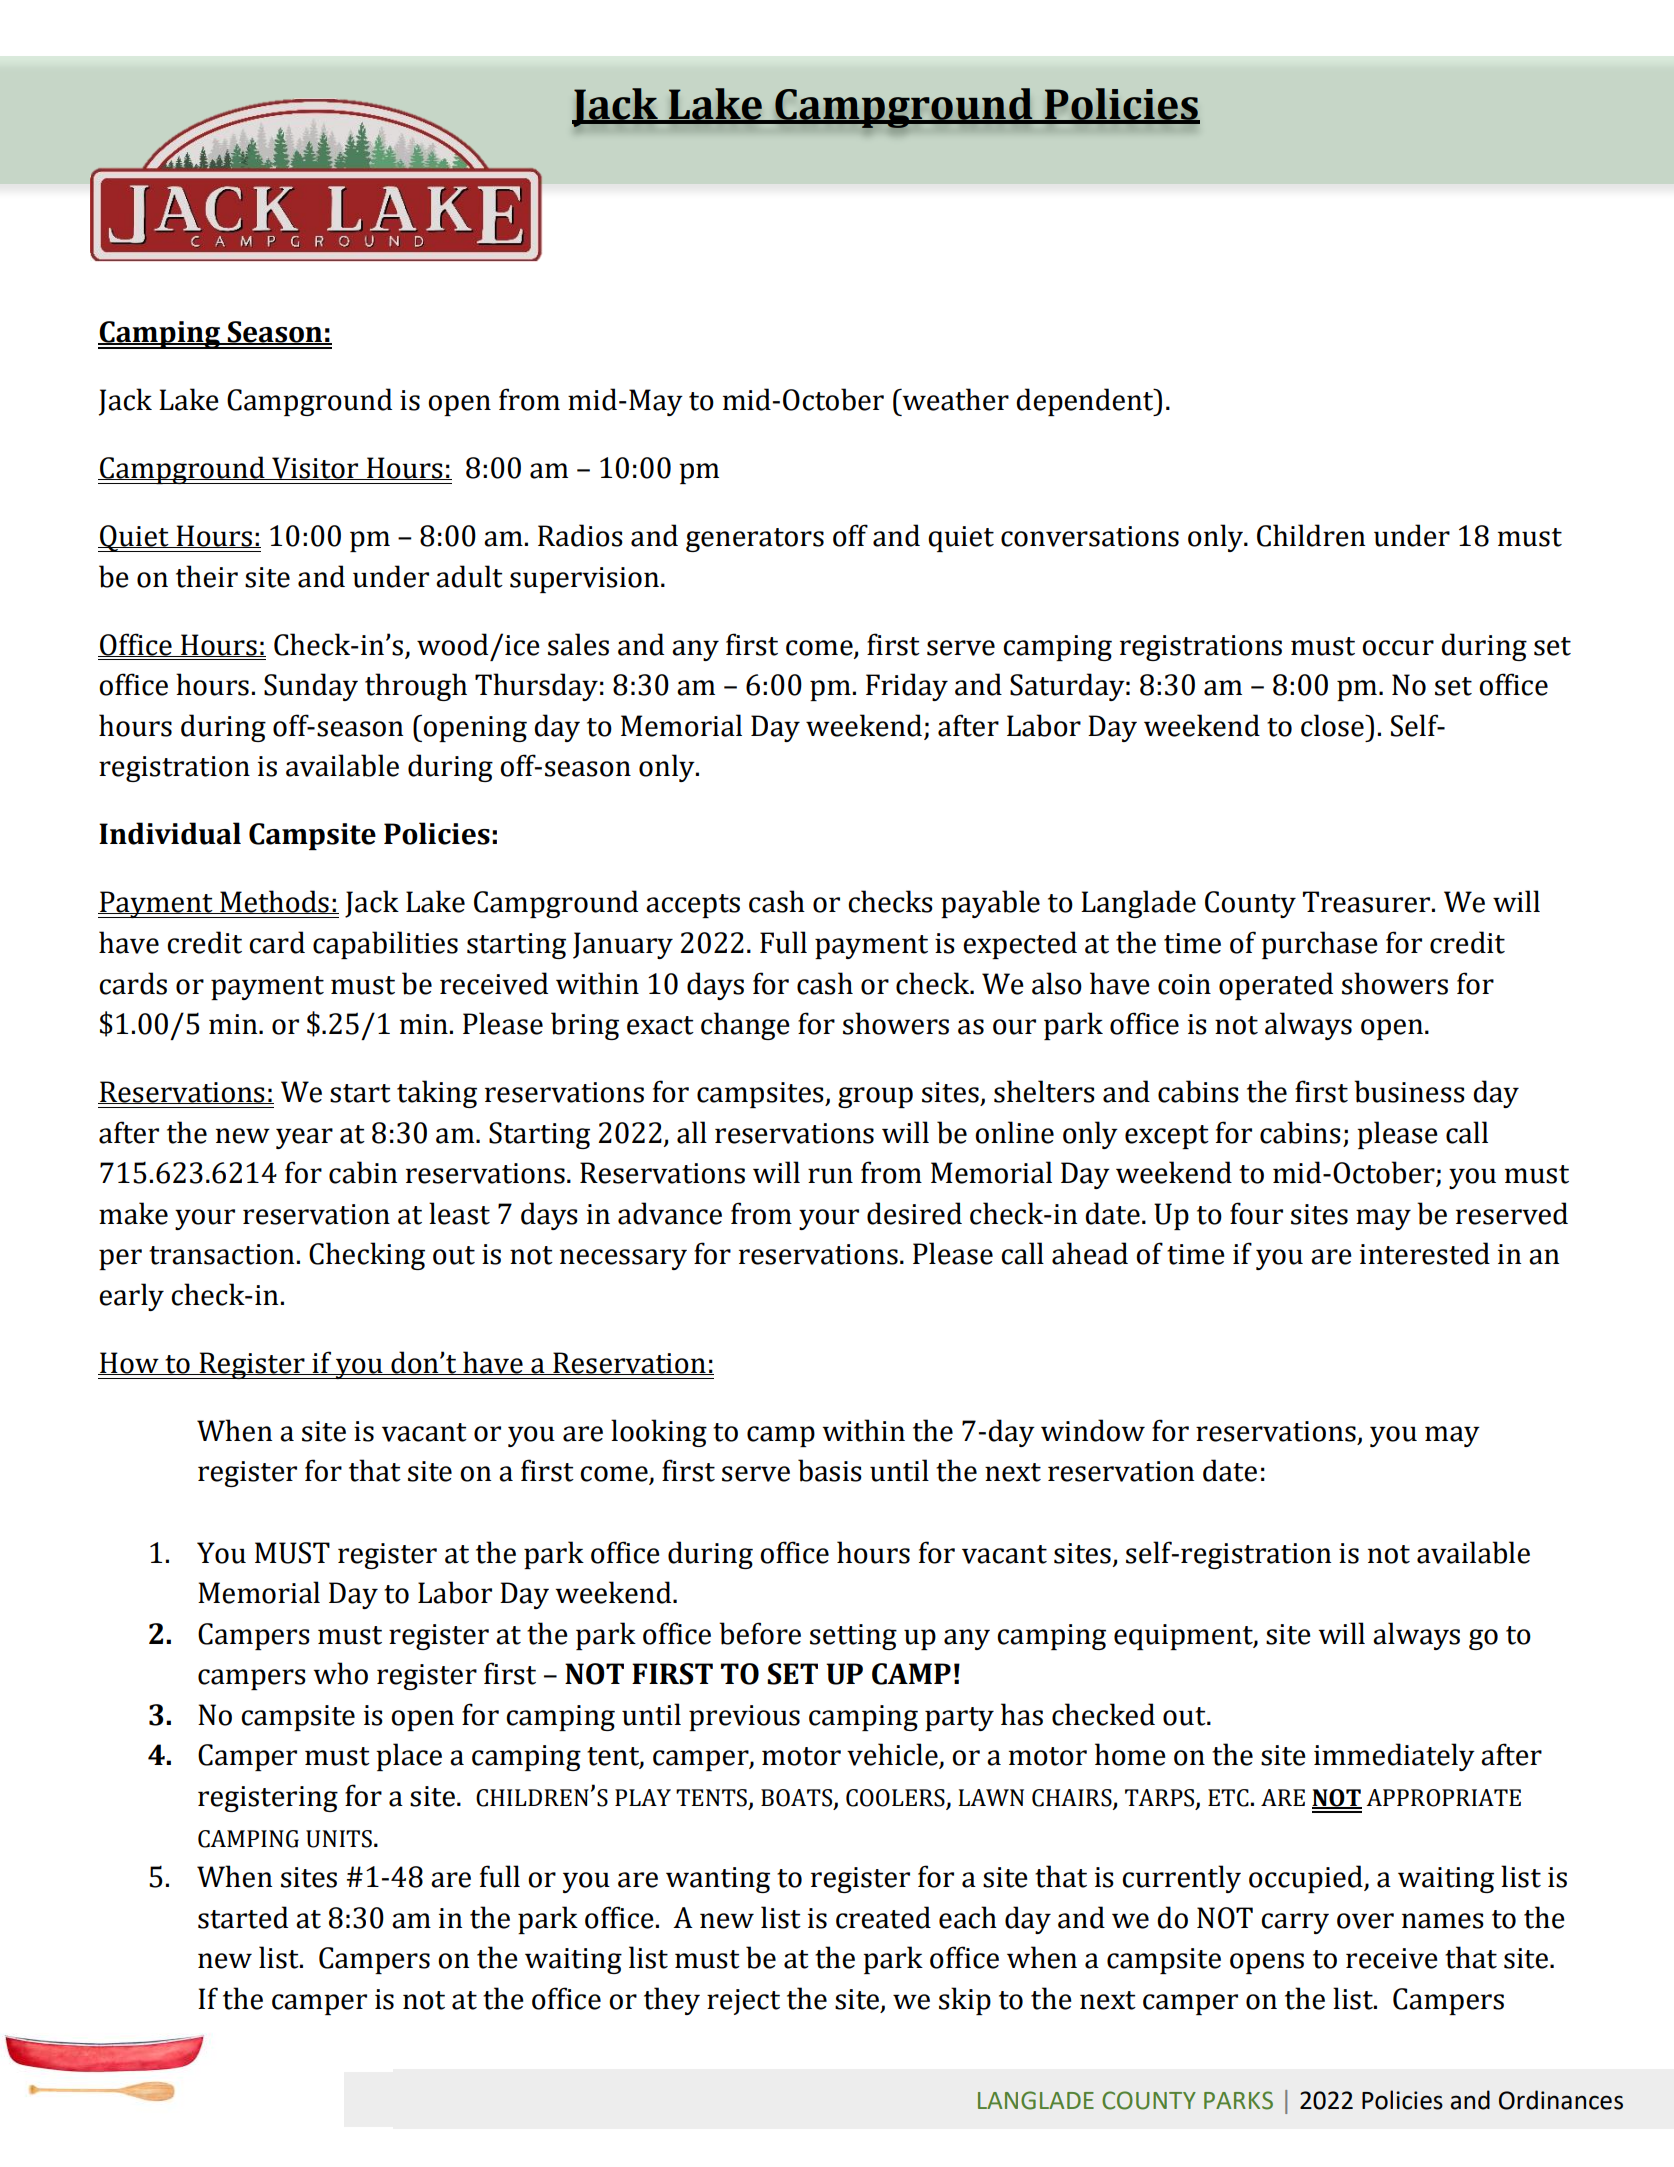  Describe the element at coordinates (315, 468) in the screenshot. I see `Visitor` at that location.
